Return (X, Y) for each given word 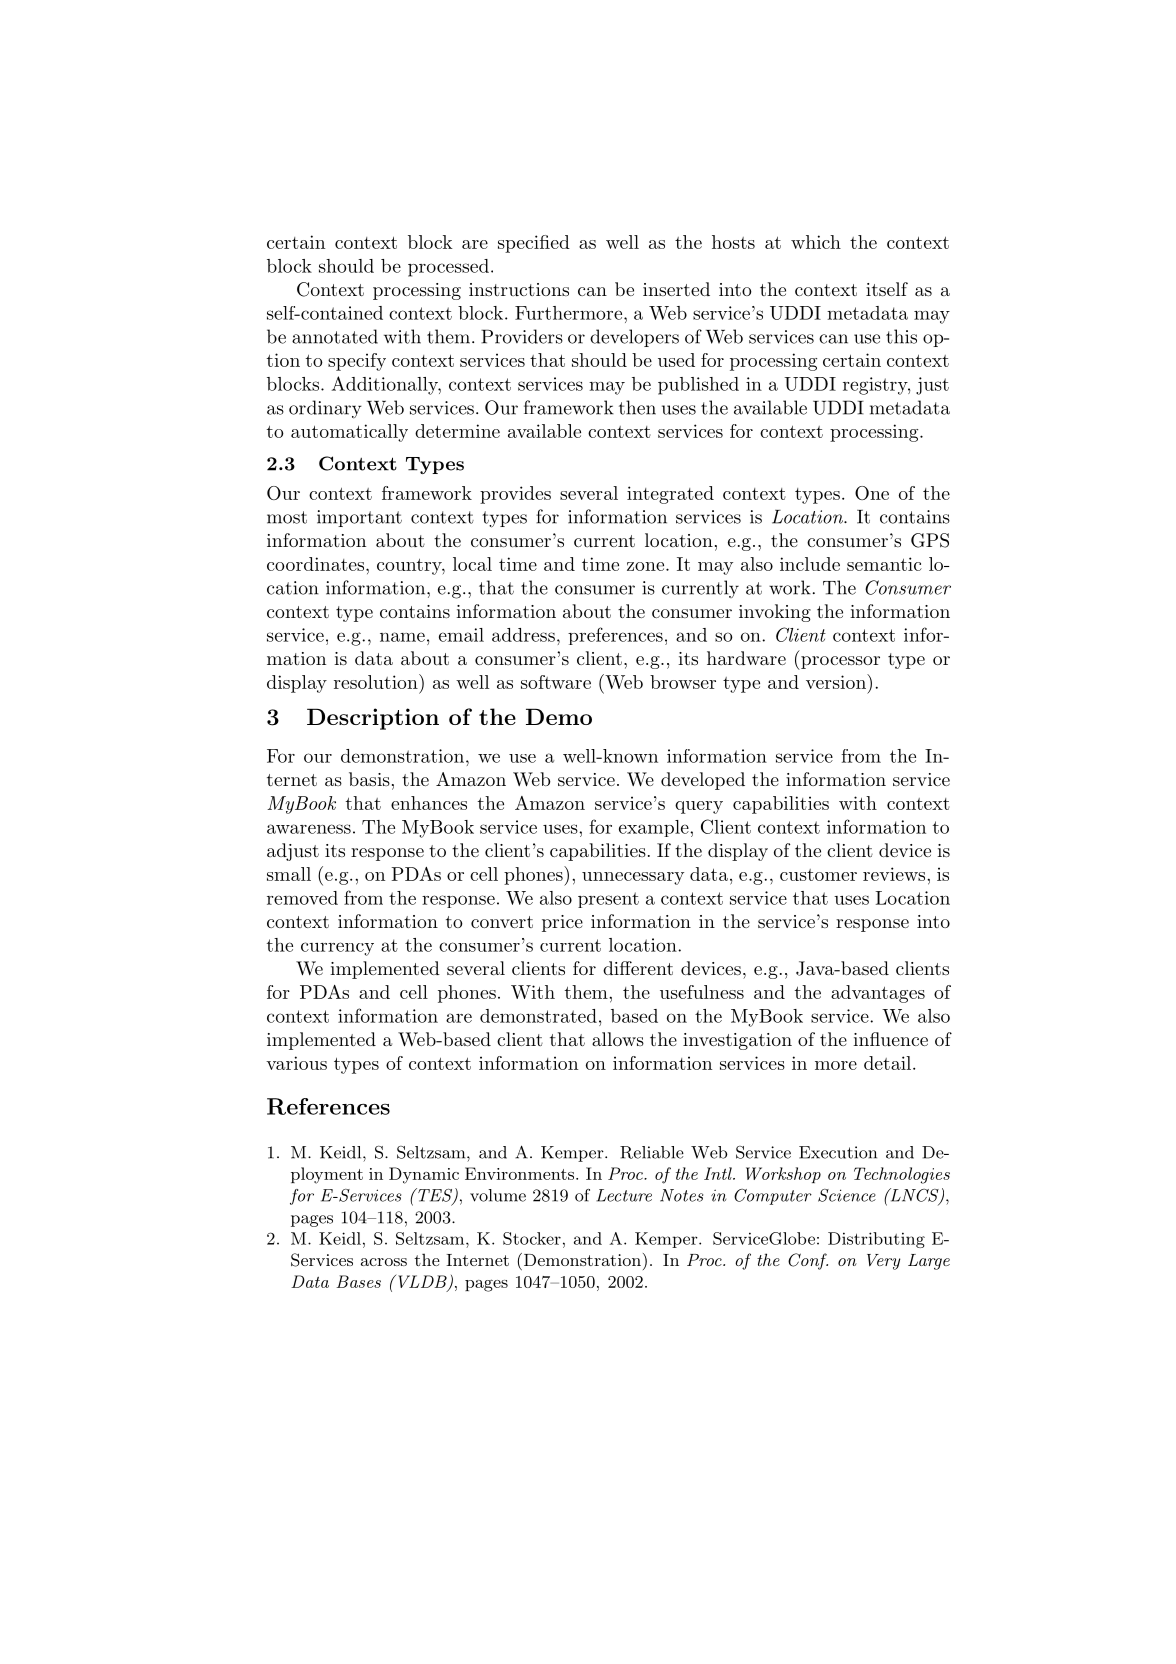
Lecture (624, 1195)
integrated (670, 495)
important (359, 518)
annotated (335, 336)
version (837, 681)
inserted (676, 289)
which (816, 242)
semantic (884, 564)
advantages (878, 994)
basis (369, 779)
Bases (358, 1281)
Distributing (876, 1240)
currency (337, 949)
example (655, 828)
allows (618, 1039)
